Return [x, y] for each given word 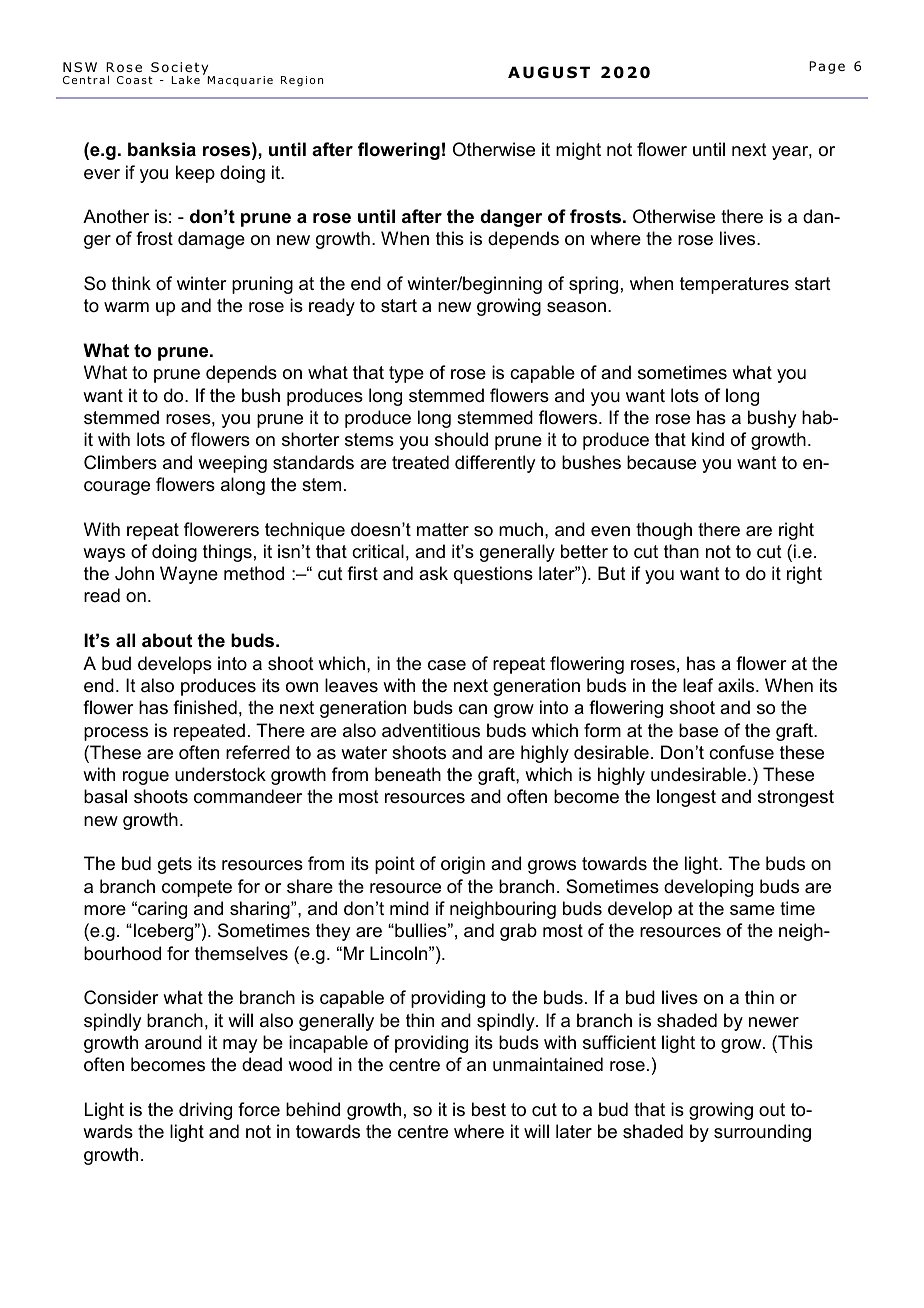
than [681, 551]
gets [175, 865]
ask [433, 573]
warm [126, 307]
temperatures [734, 285]
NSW [80, 67]
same [752, 910]
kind [708, 439]
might [578, 151]
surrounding [762, 1133]
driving [205, 1111]
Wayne [189, 575]
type [406, 374]
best [489, 1109]
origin [463, 865]
